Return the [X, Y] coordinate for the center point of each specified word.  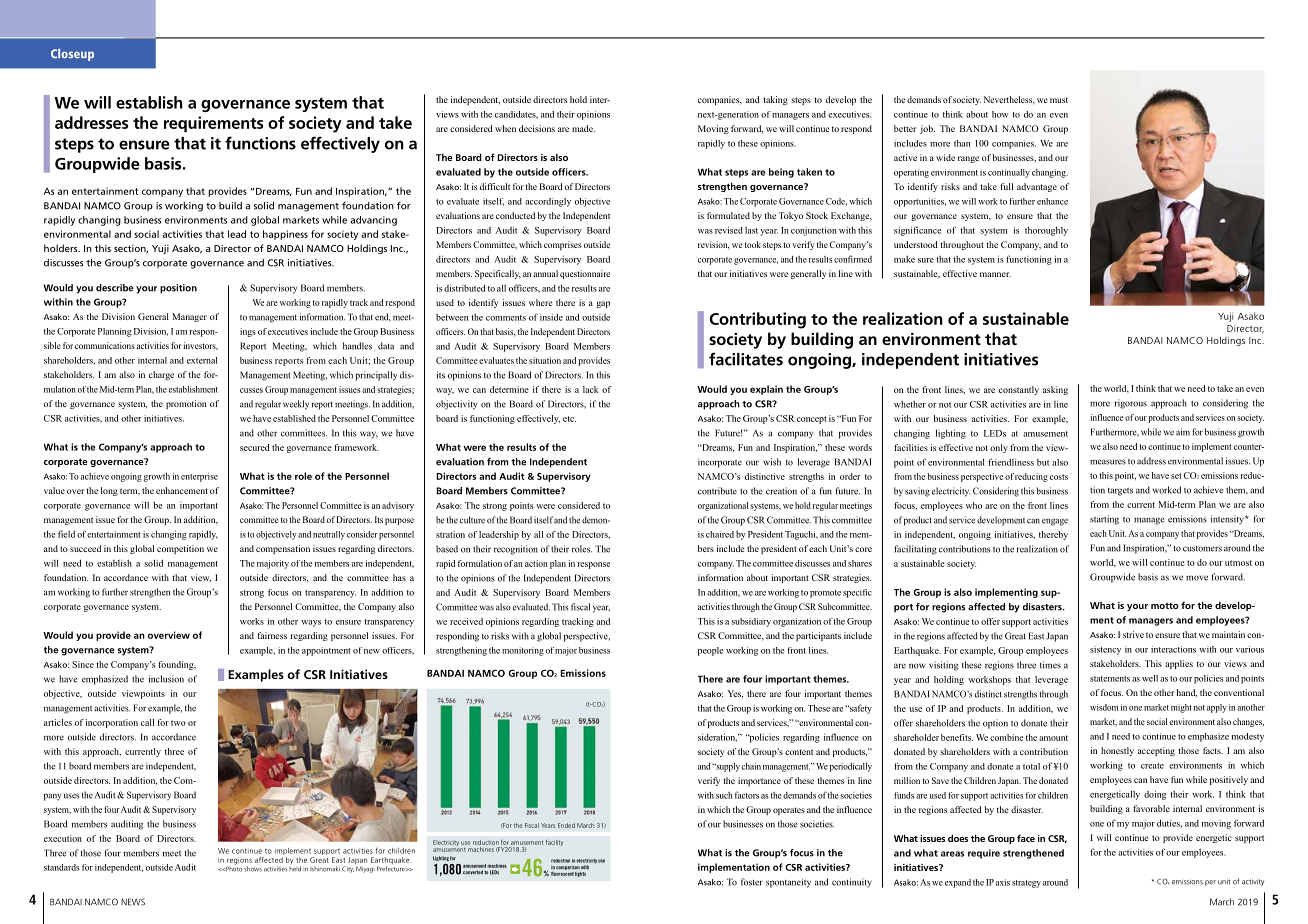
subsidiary [751, 622]
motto [1165, 606]
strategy [1026, 884]
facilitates [746, 359]
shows [253, 869]
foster [752, 882]
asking [1055, 390]
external [202, 360]
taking [775, 100]
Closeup [72, 55]
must [1059, 100]
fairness [272, 635]
